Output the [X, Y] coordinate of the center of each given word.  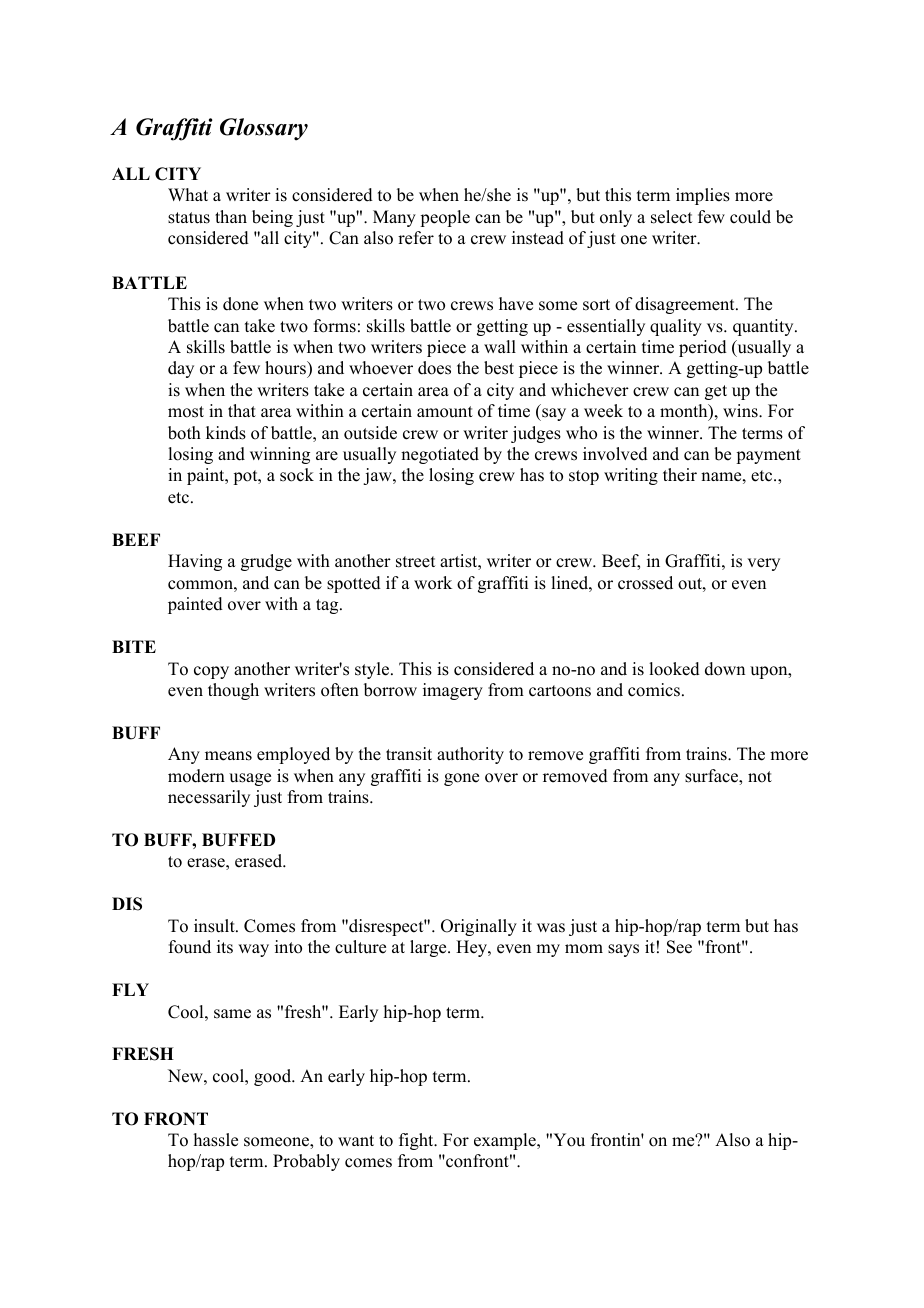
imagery [453, 691]
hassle [216, 1140]
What [188, 194]
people [445, 218]
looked [674, 669]
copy [211, 672]
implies [703, 196]
